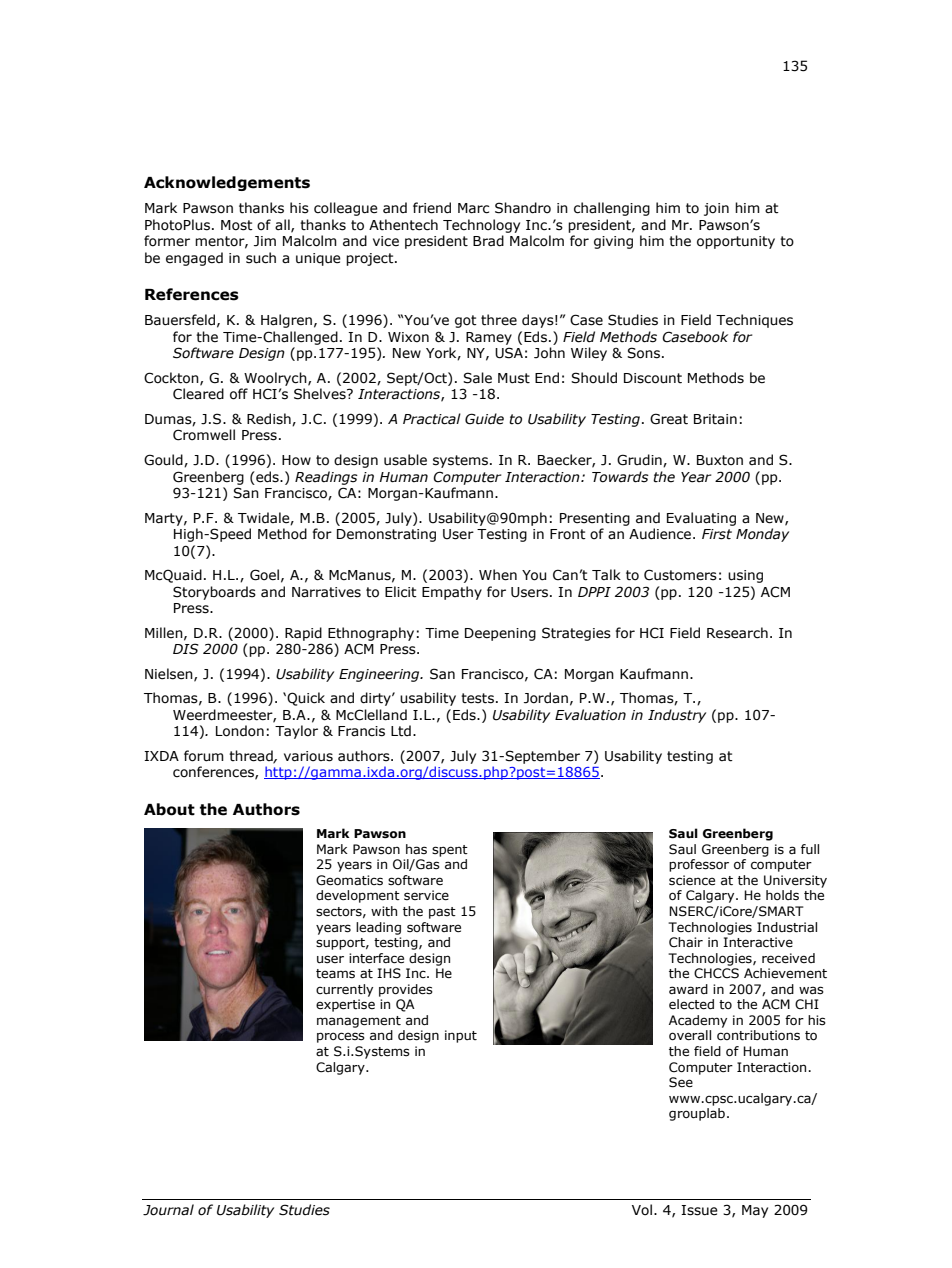 Image resolution: width=952 pixels, height=1268 pixels. Describe the element at coordinates (716, 209) in the screenshot. I see `join` at that location.
